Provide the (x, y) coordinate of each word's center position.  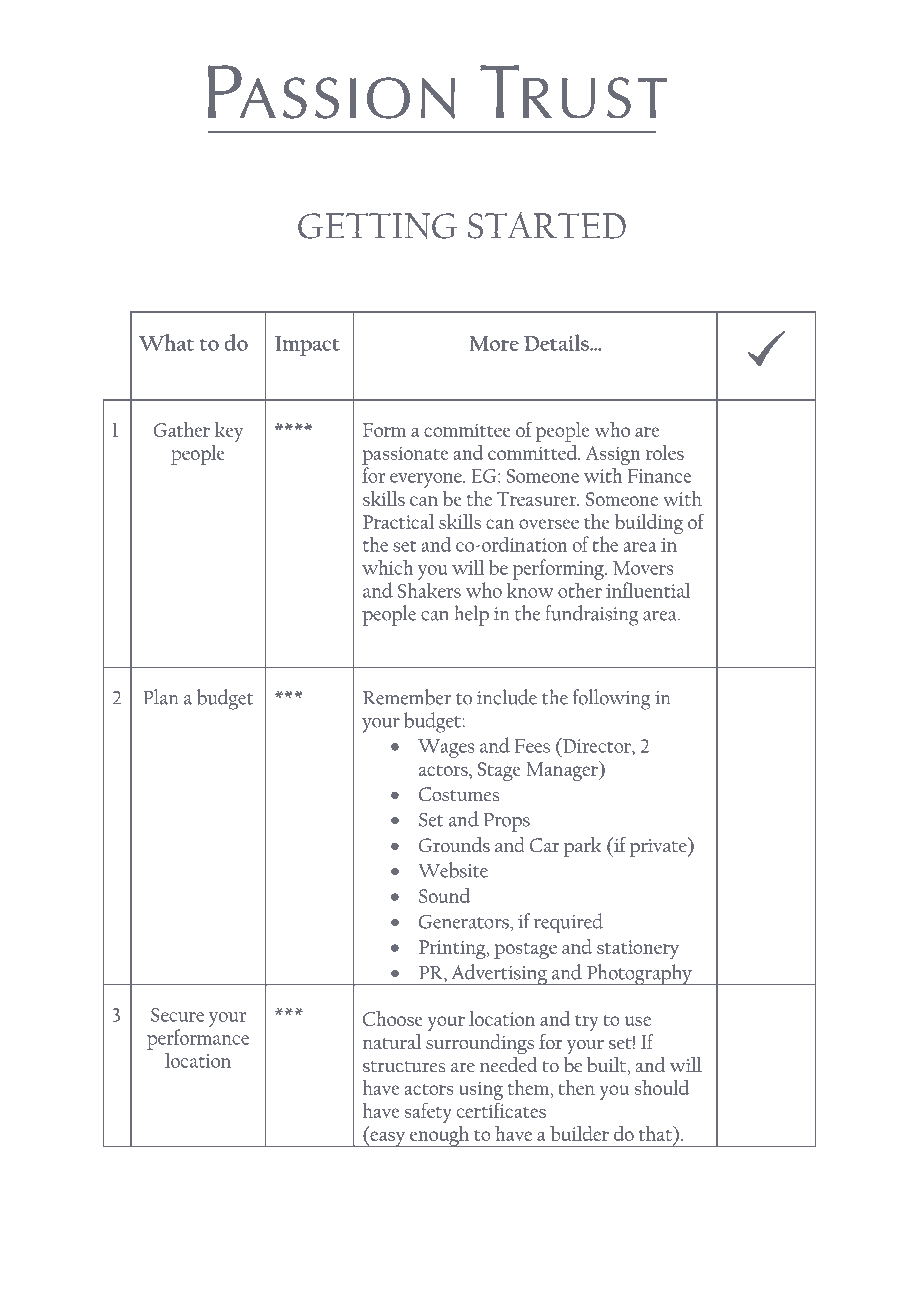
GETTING (377, 226)
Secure (177, 1015)
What (166, 342)
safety (428, 1113)
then (577, 1087)
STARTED (547, 225)
